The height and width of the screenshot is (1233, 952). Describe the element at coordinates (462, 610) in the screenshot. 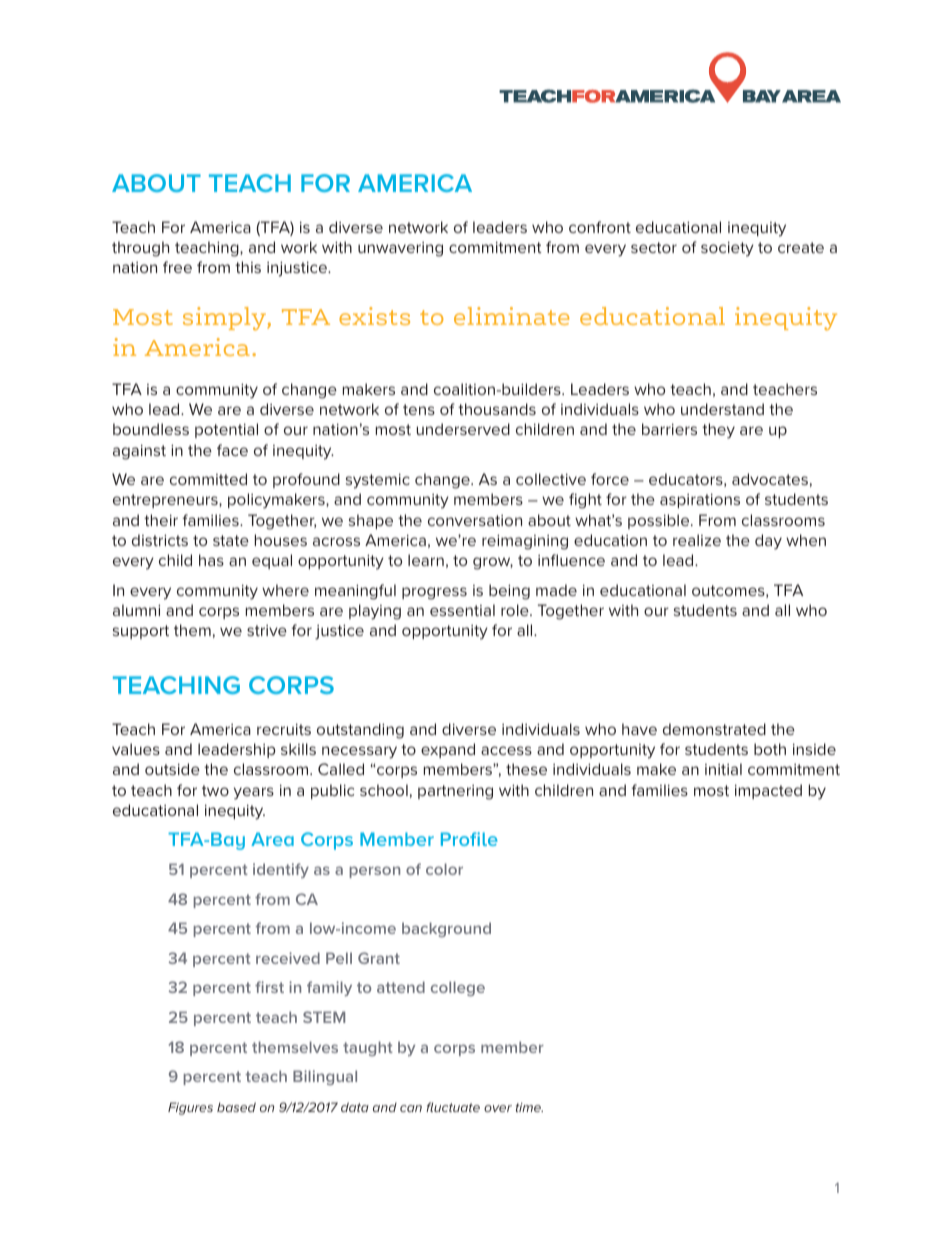

I see `essential` at that location.
